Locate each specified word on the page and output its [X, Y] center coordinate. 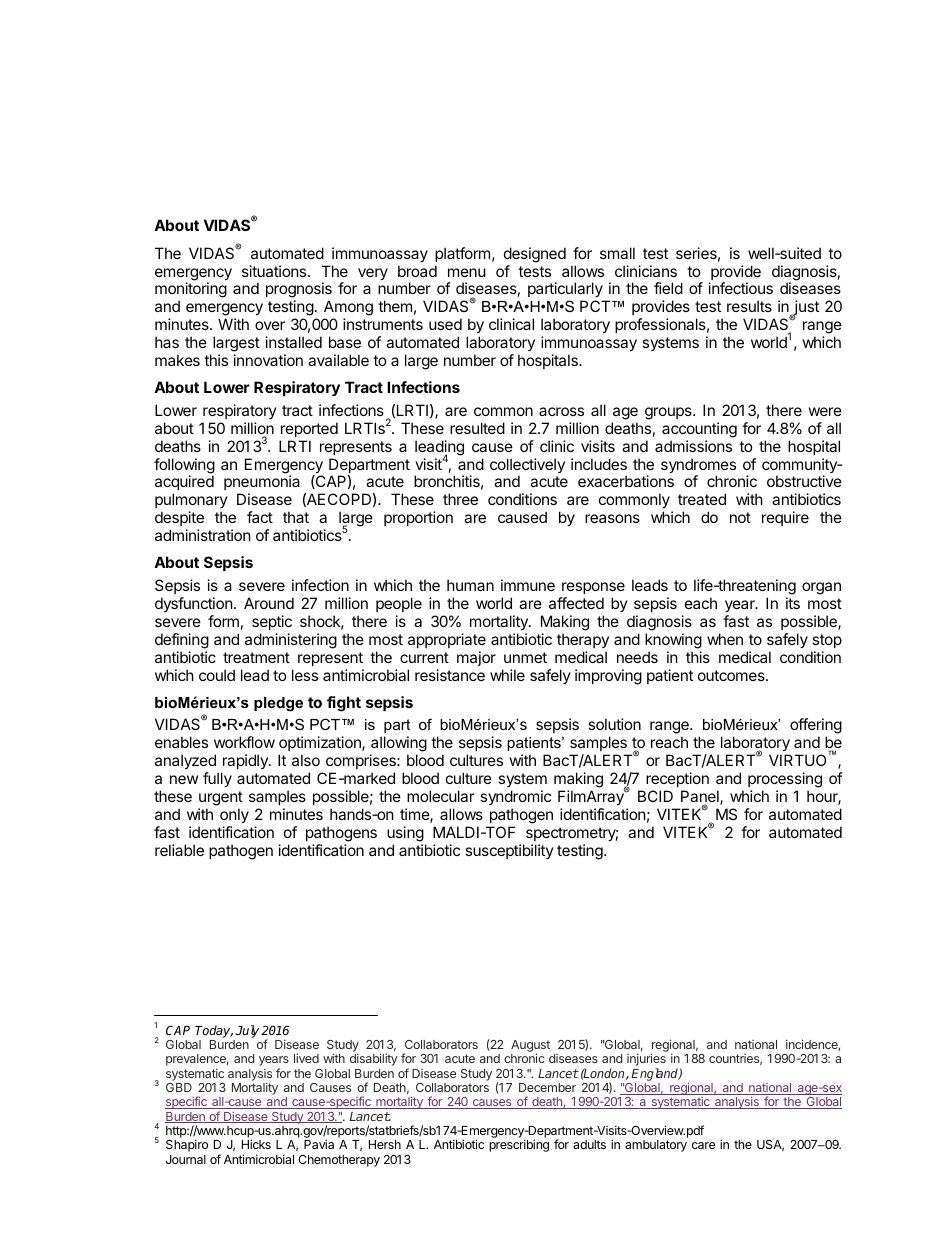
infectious [741, 288]
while [507, 675]
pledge [278, 704]
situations [275, 271]
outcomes [732, 675]
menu [467, 272]
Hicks [256, 1144]
